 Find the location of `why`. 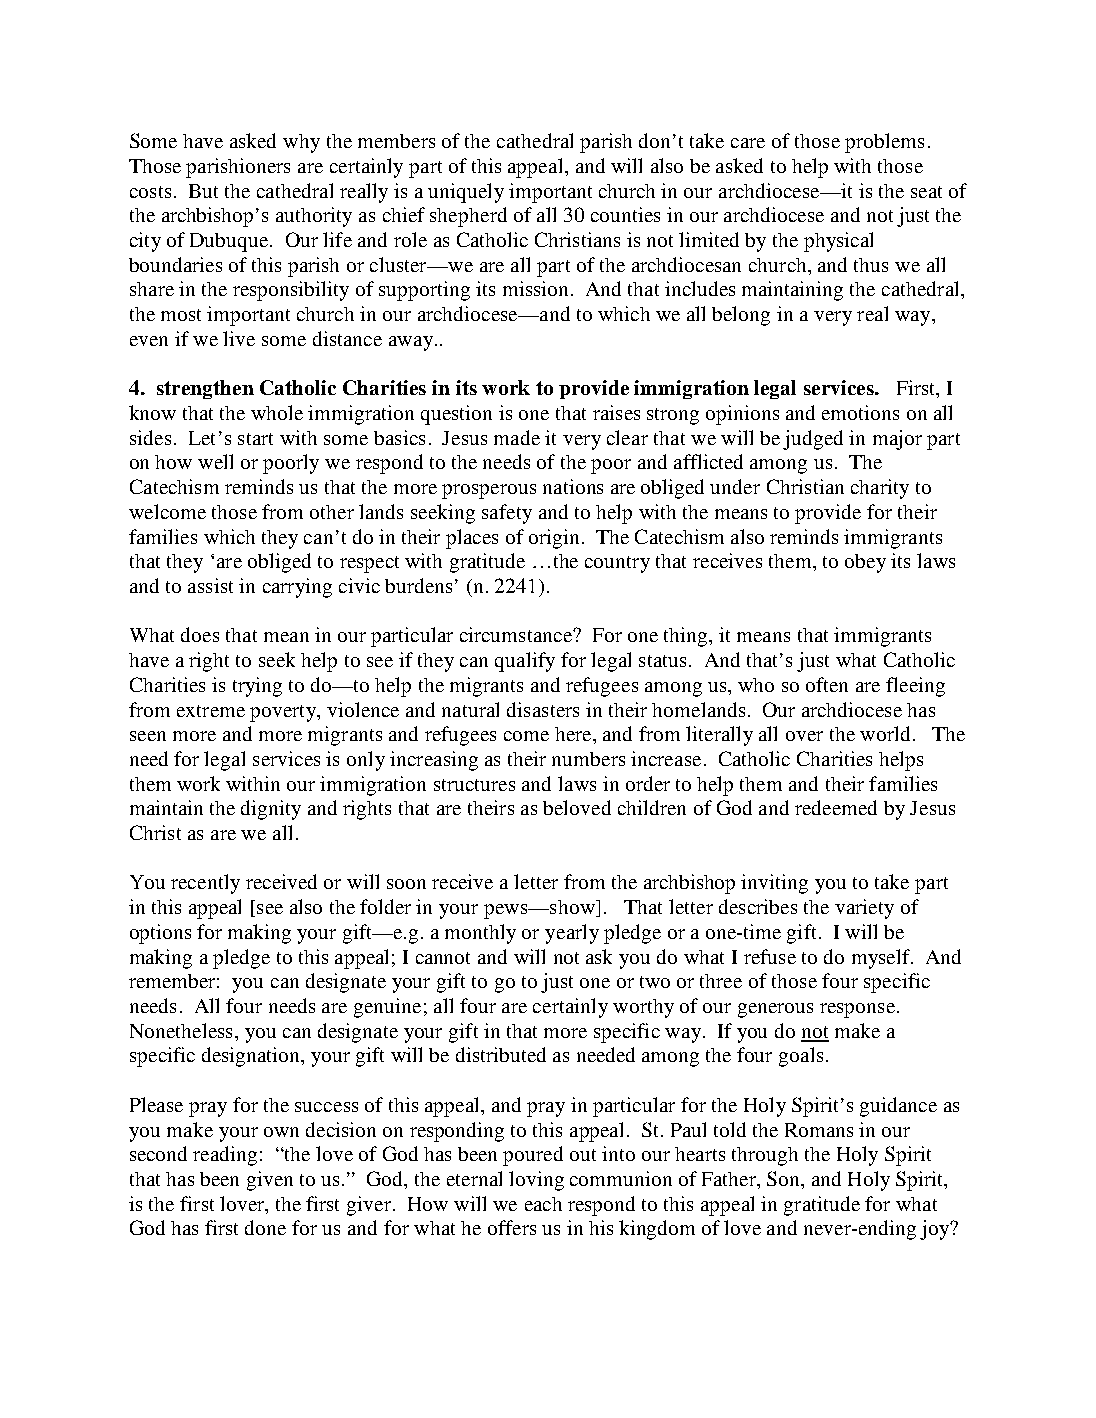

why is located at coordinates (301, 143).
